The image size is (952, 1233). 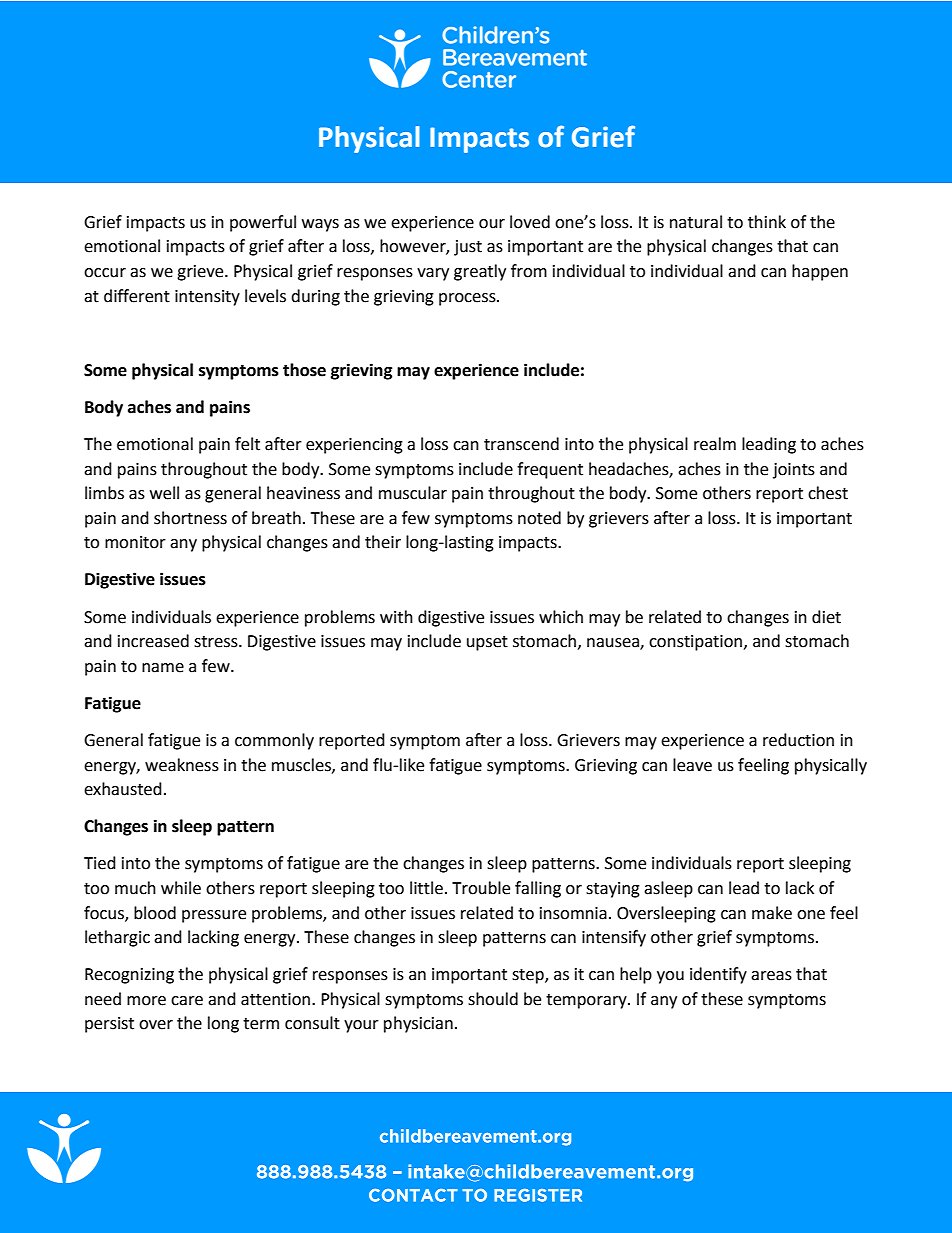 What do you see at coordinates (692, 765) in the page?
I see `leave` at bounding box center [692, 765].
